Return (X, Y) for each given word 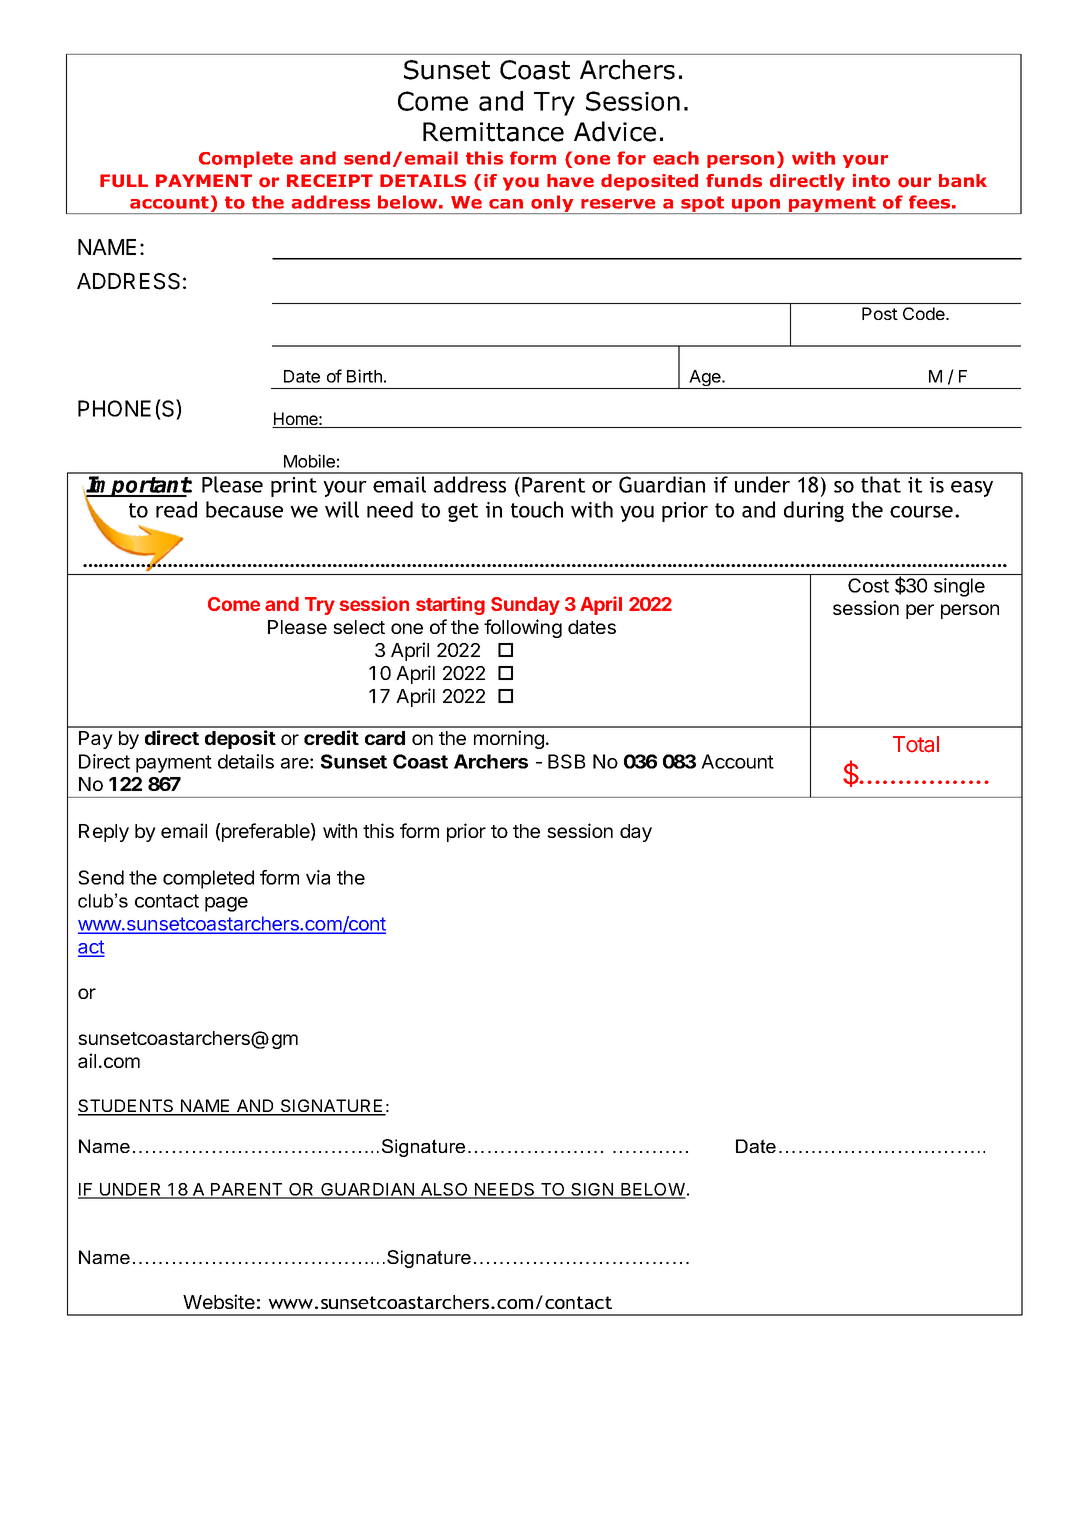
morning (509, 739)
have (570, 181)
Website (219, 1301)
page (226, 904)
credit (331, 737)
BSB (566, 761)
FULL (124, 181)
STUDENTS (127, 1107)
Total (916, 744)
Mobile (309, 461)
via (318, 877)
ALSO (444, 1190)
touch (537, 509)
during (814, 511)
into (871, 181)
